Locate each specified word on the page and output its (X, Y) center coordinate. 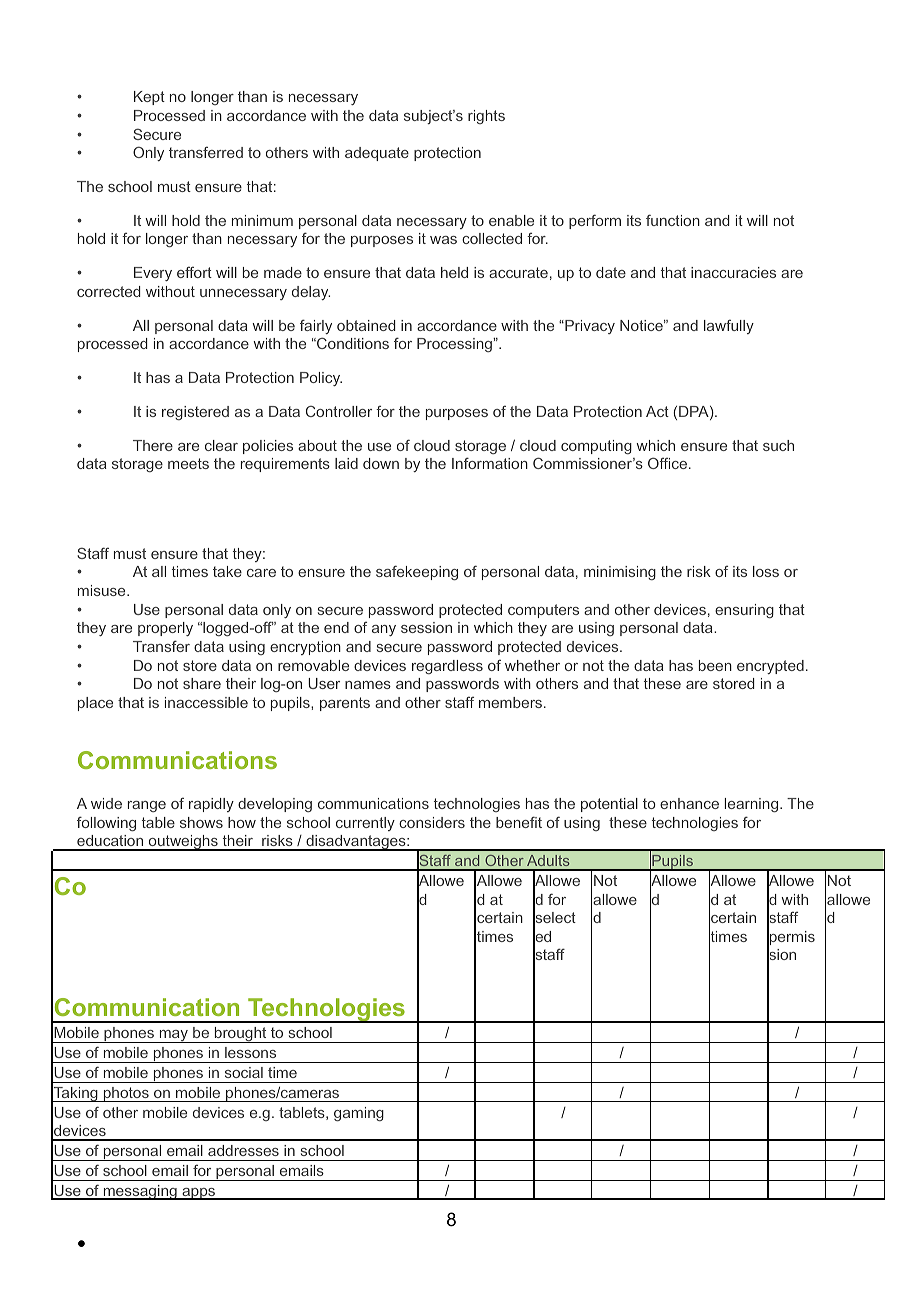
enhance (689, 803)
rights (486, 117)
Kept (149, 98)
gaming (359, 1114)
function (673, 220)
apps (199, 1194)
